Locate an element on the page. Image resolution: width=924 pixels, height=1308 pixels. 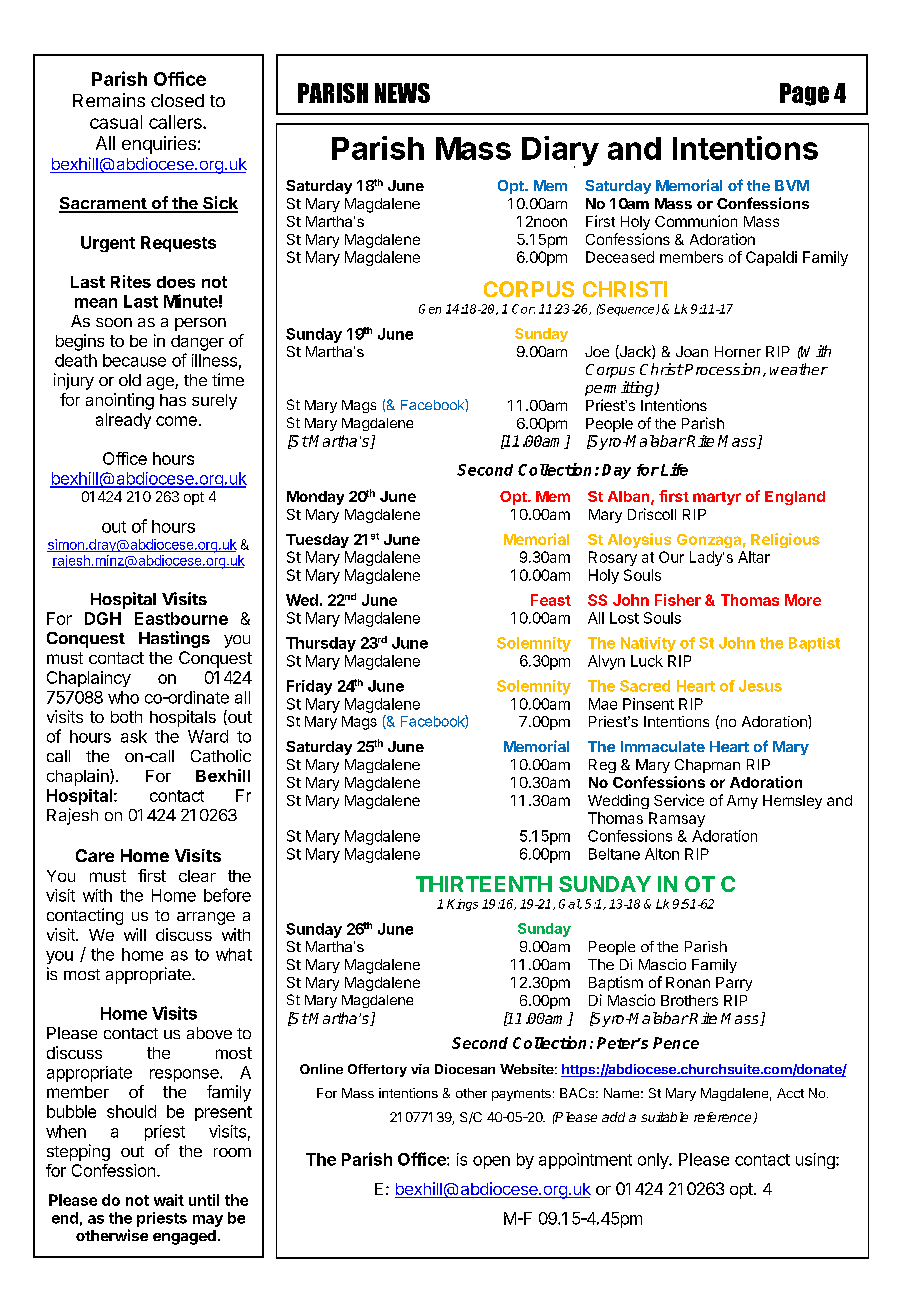
Hastings is located at coordinates (174, 639).
